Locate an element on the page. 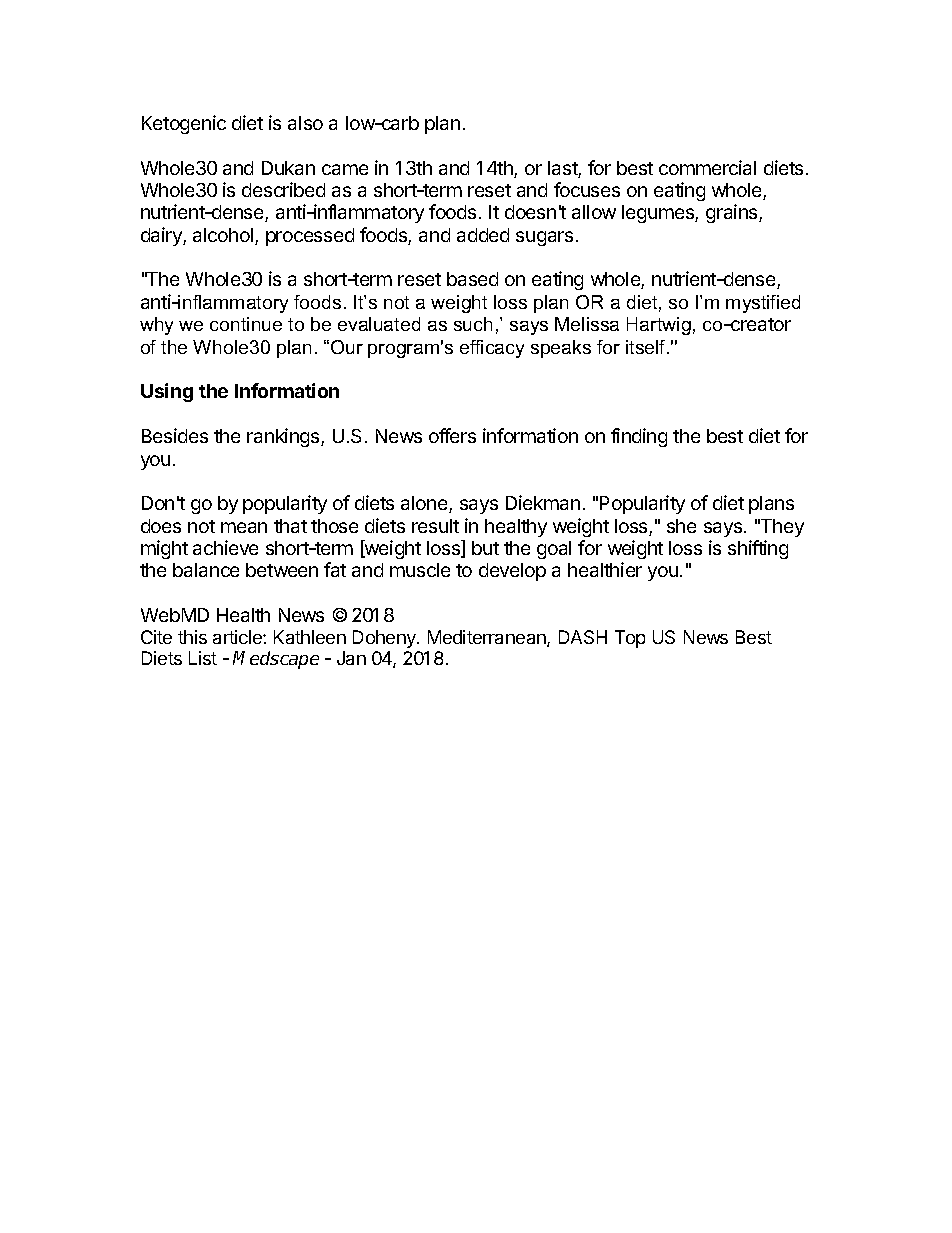 This page has height=1233, width=952. Mediterranean is located at coordinates (488, 638).
